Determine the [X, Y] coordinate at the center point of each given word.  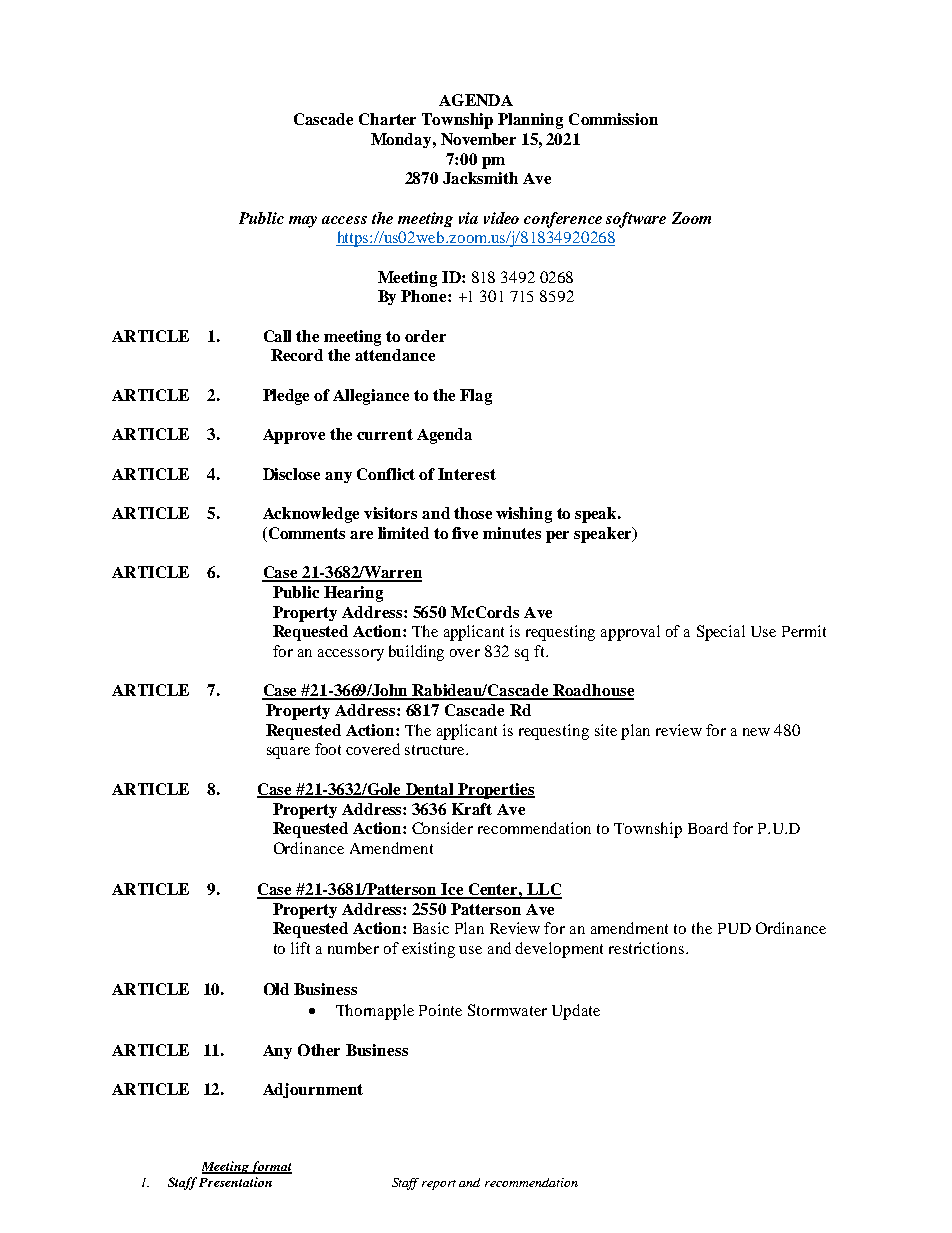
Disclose [291, 474]
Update [576, 1012]
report [439, 1185]
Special [721, 633]
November [478, 139]
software [636, 220]
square [288, 753]
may [303, 222]
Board [708, 828]
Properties [495, 791]
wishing [524, 515]
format [271, 1167]
